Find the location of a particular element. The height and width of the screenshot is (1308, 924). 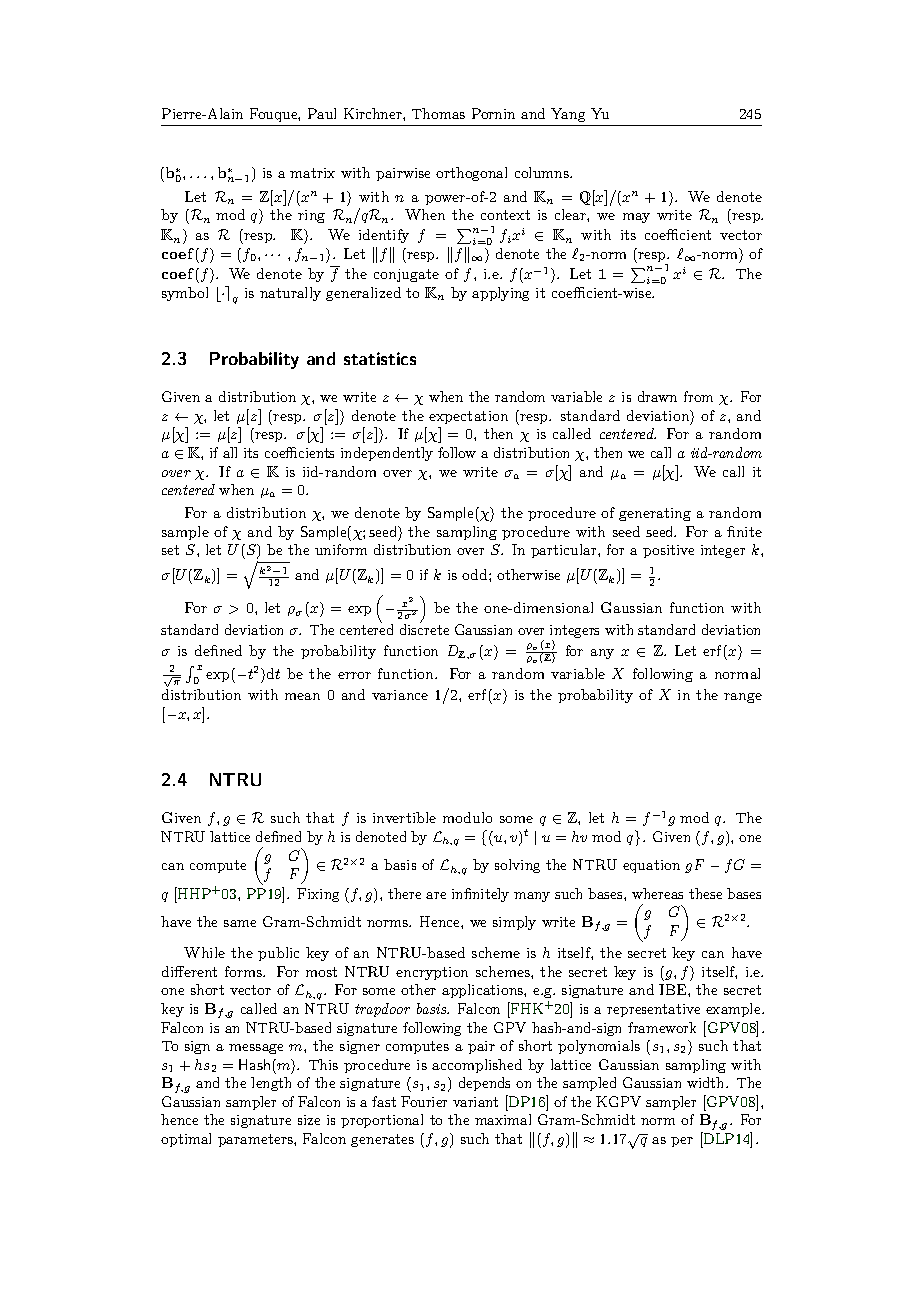

variant is located at coordinates (475, 1102).
